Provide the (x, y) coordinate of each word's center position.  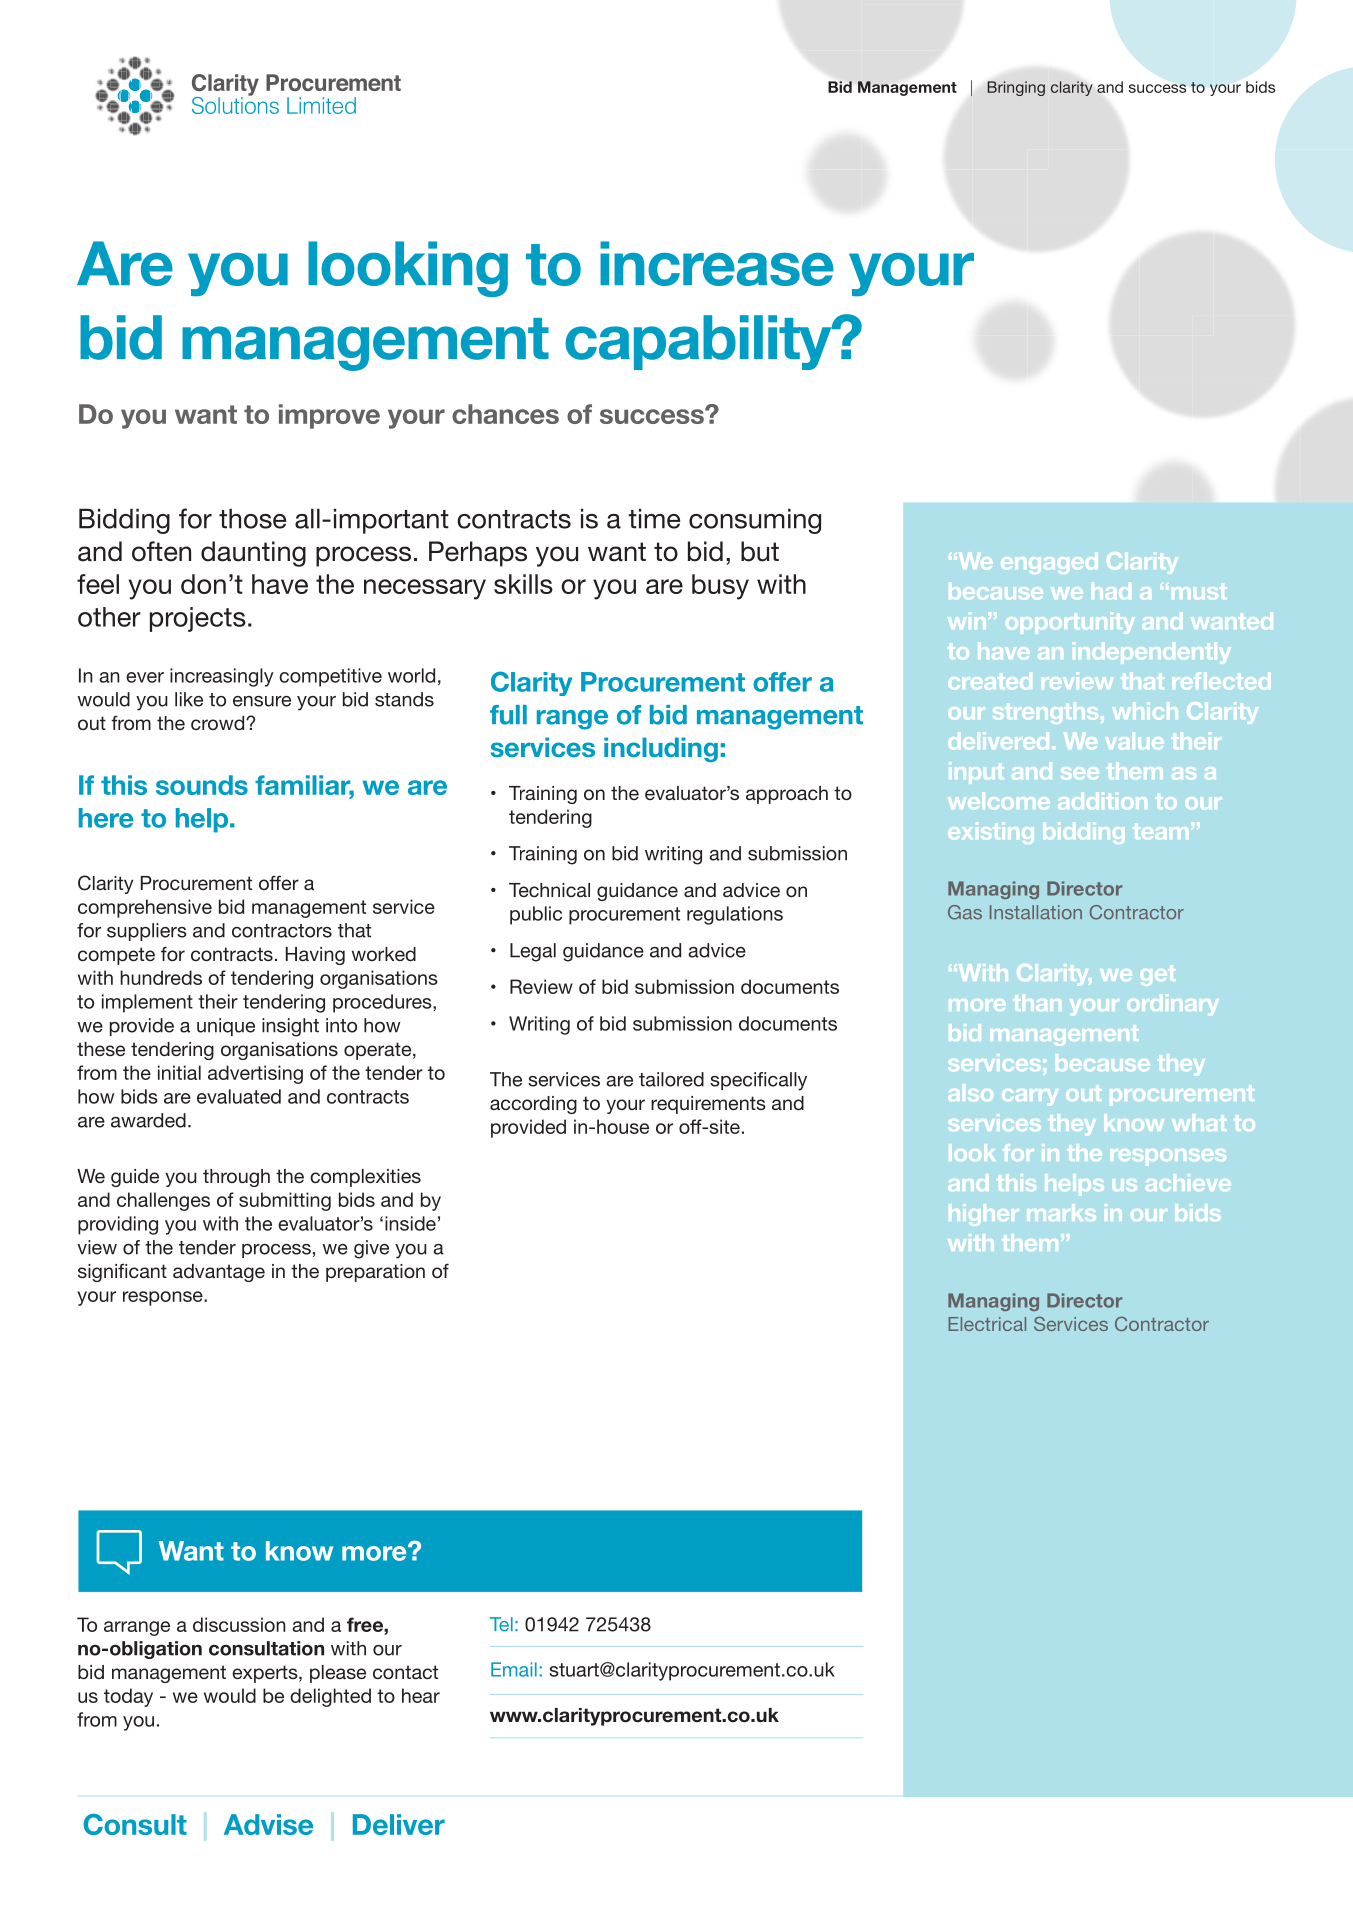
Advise (268, 1824)
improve (329, 416)
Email (514, 1669)
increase (717, 263)
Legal (533, 952)
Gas (965, 912)
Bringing (1016, 88)
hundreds (161, 977)
